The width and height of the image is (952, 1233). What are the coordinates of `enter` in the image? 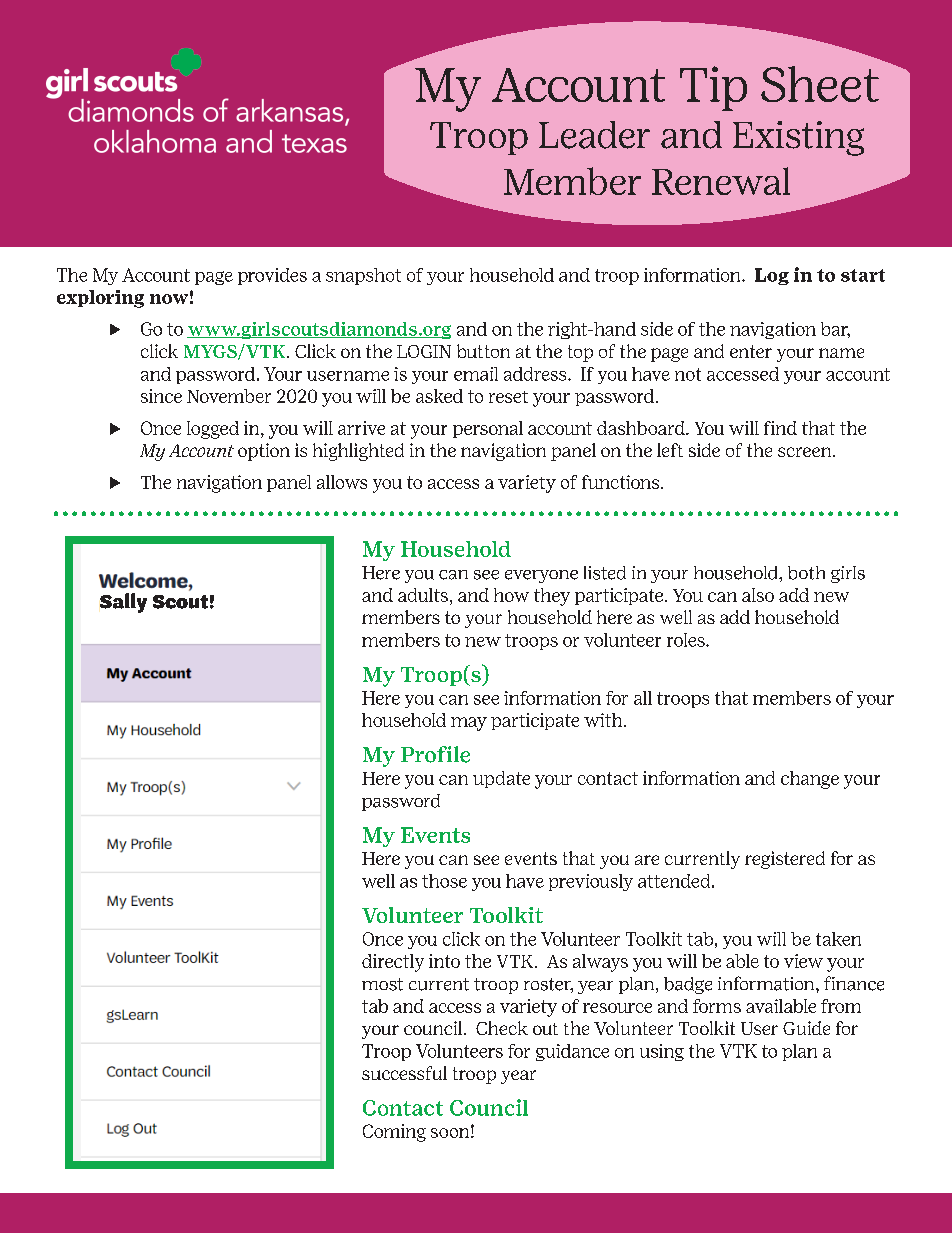 It's located at (751, 351).
